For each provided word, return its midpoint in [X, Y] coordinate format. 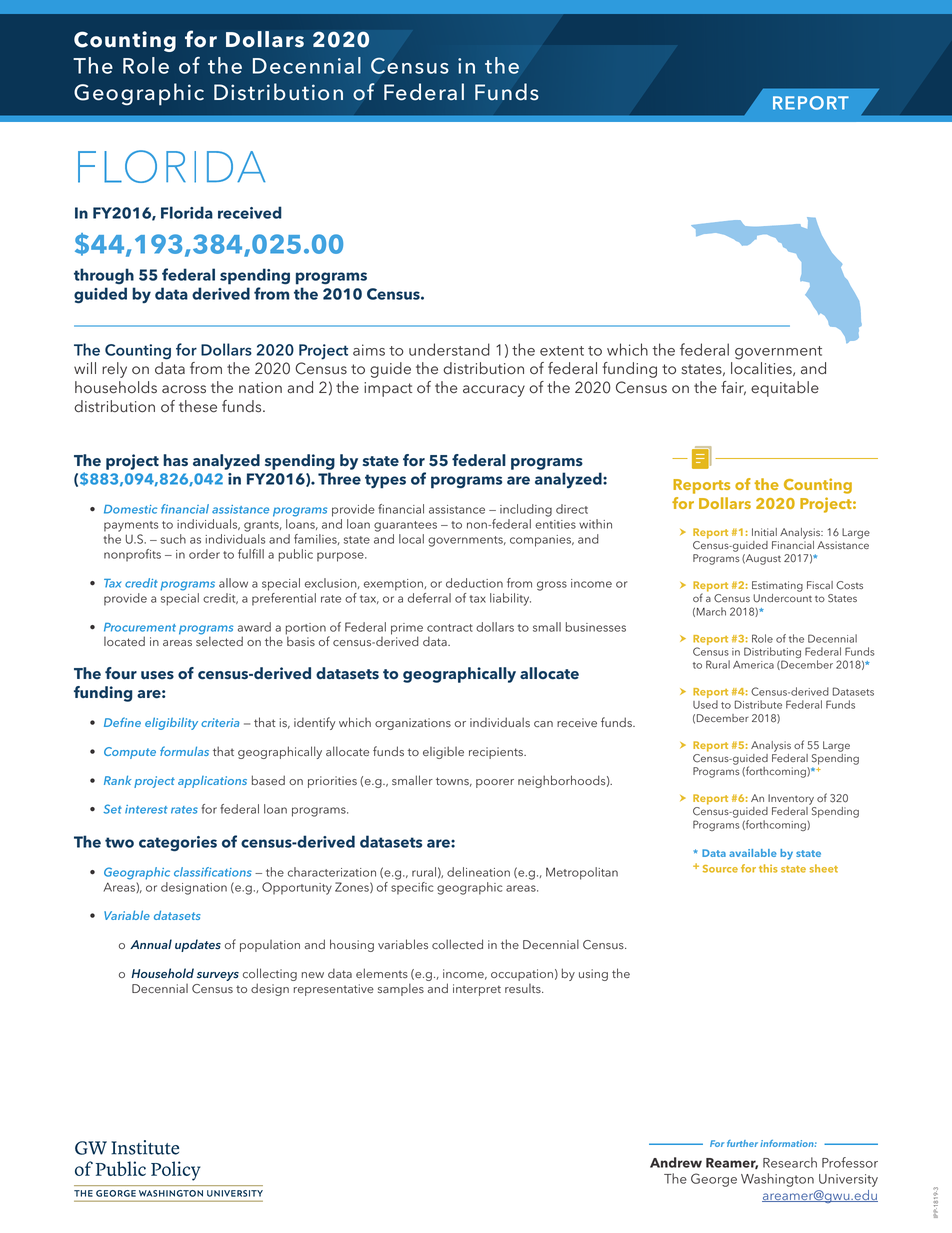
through [104, 276]
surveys [218, 976]
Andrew [676, 1162]
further [742, 1143]
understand [449, 349]
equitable [785, 389]
